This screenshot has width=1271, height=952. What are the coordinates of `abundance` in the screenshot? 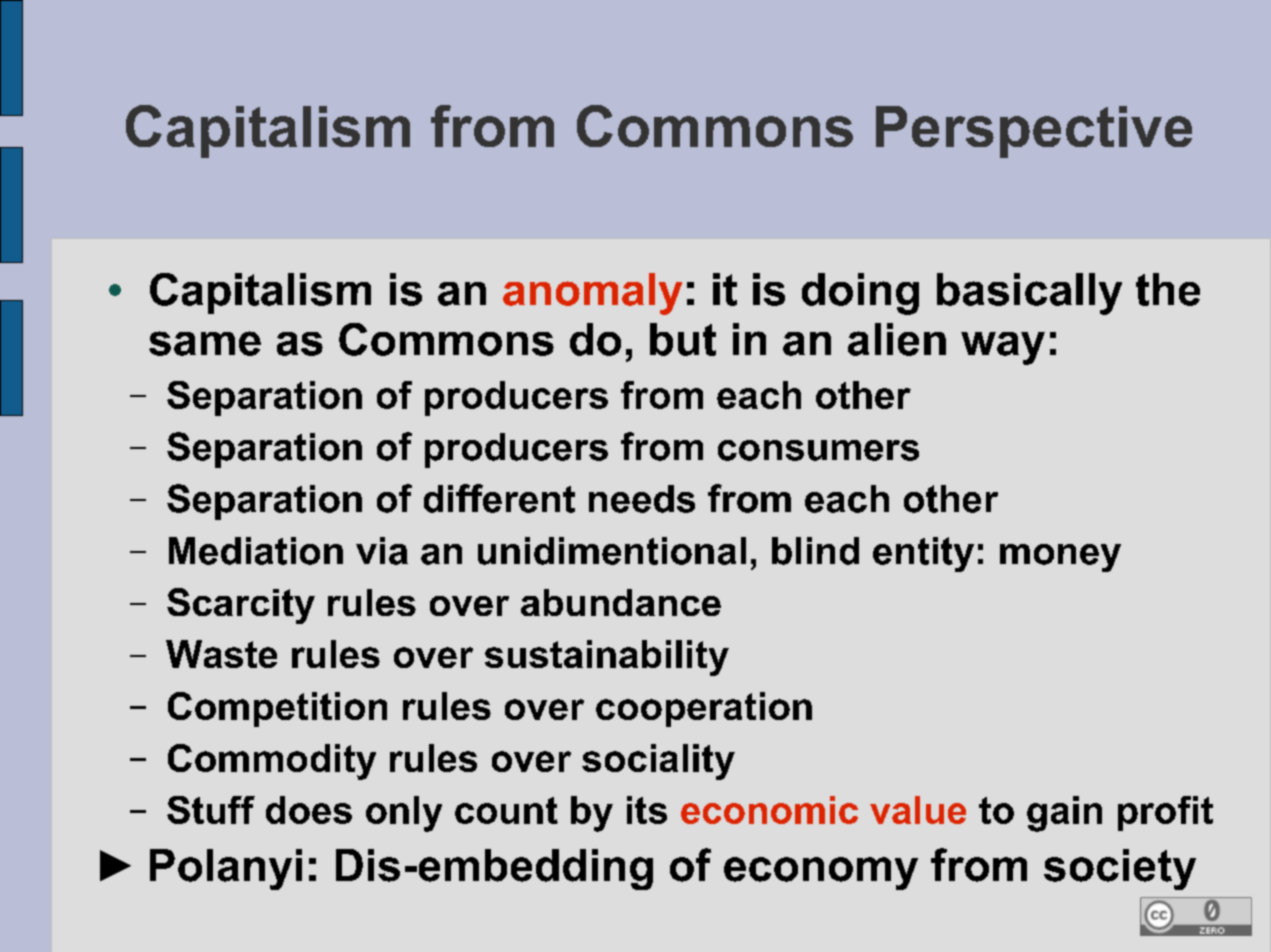 It's located at (621, 602).
